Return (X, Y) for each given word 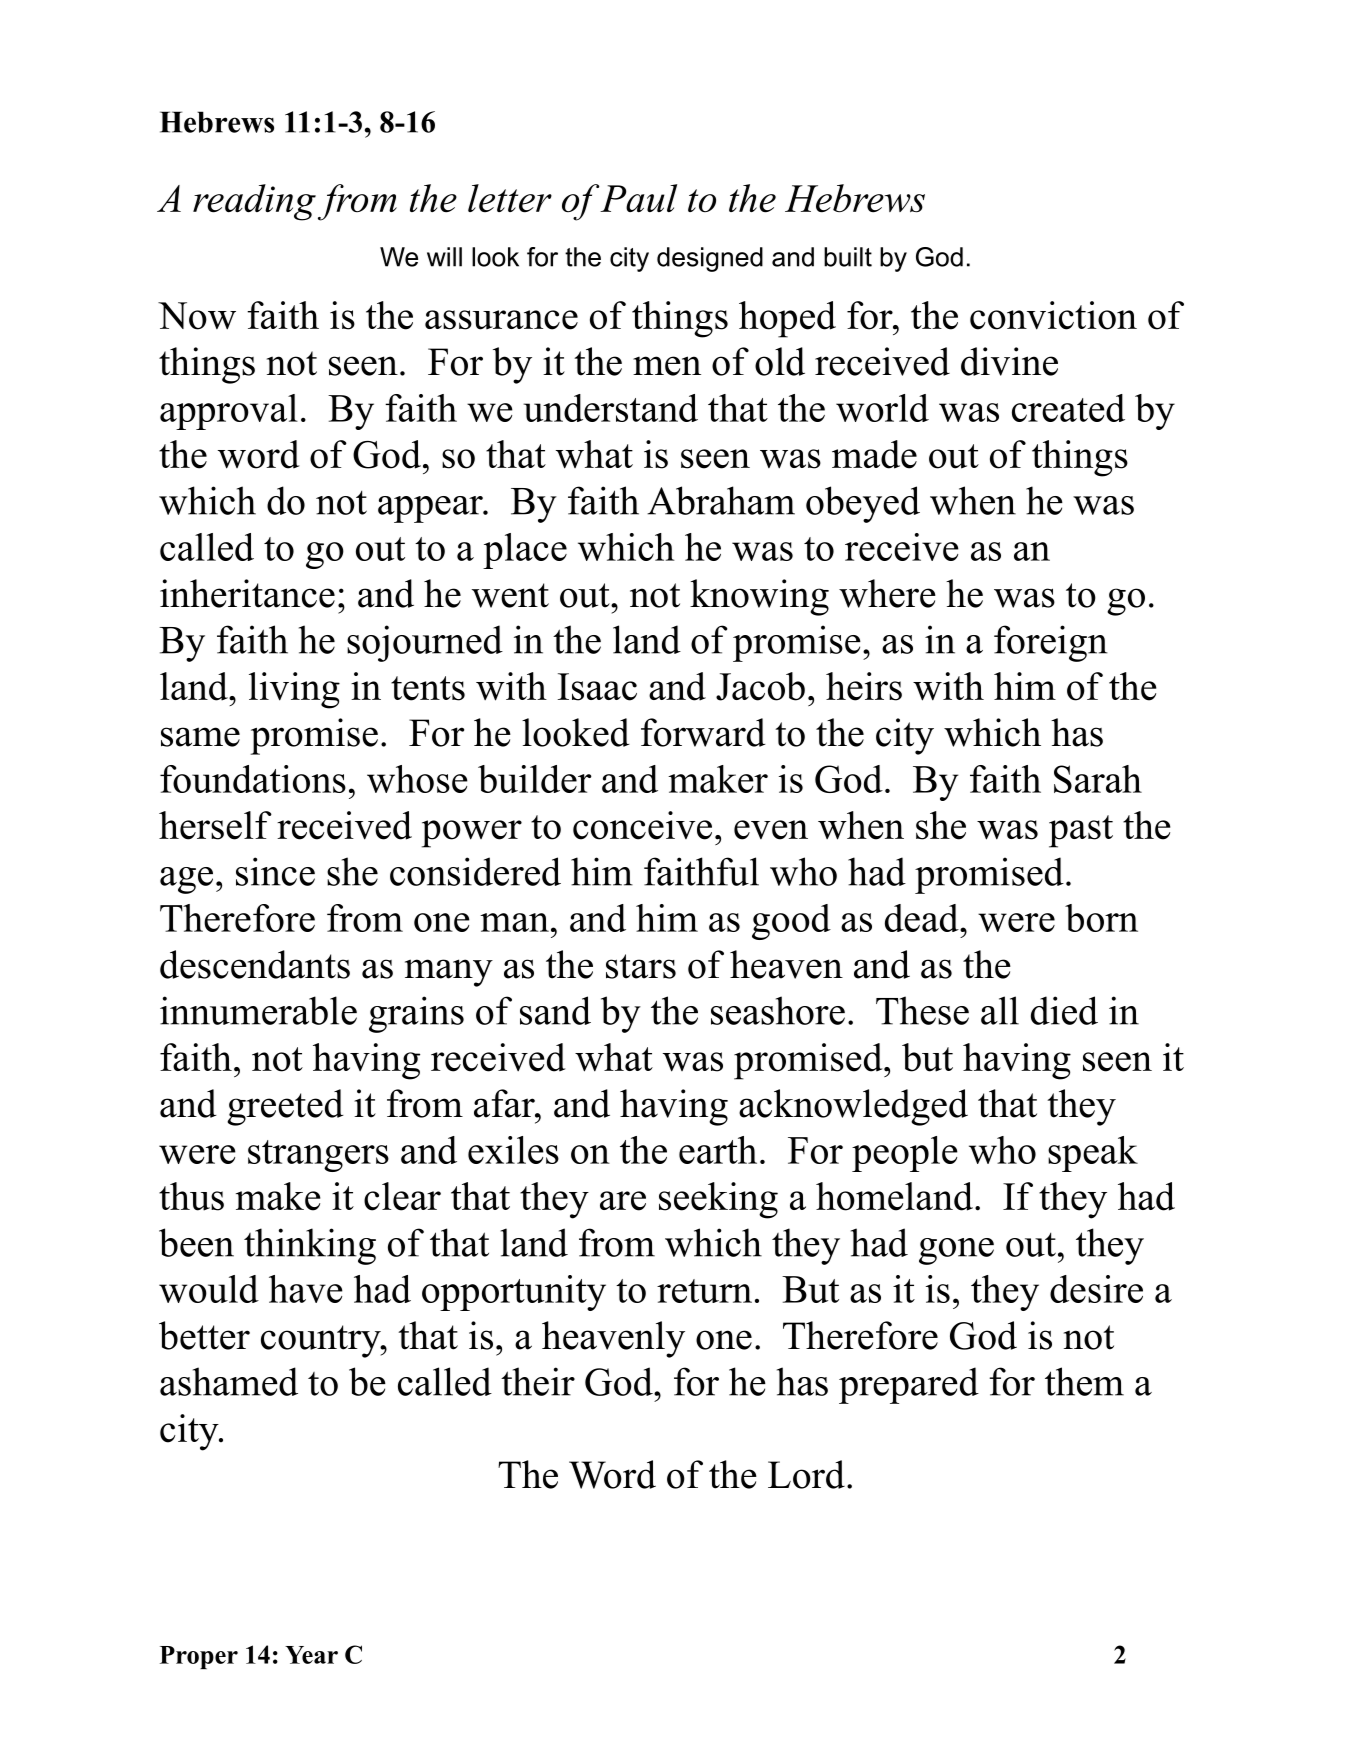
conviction (1053, 315)
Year (311, 1655)
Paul (638, 198)
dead (923, 918)
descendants (255, 964)
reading (254, 202)
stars (641, 966)
